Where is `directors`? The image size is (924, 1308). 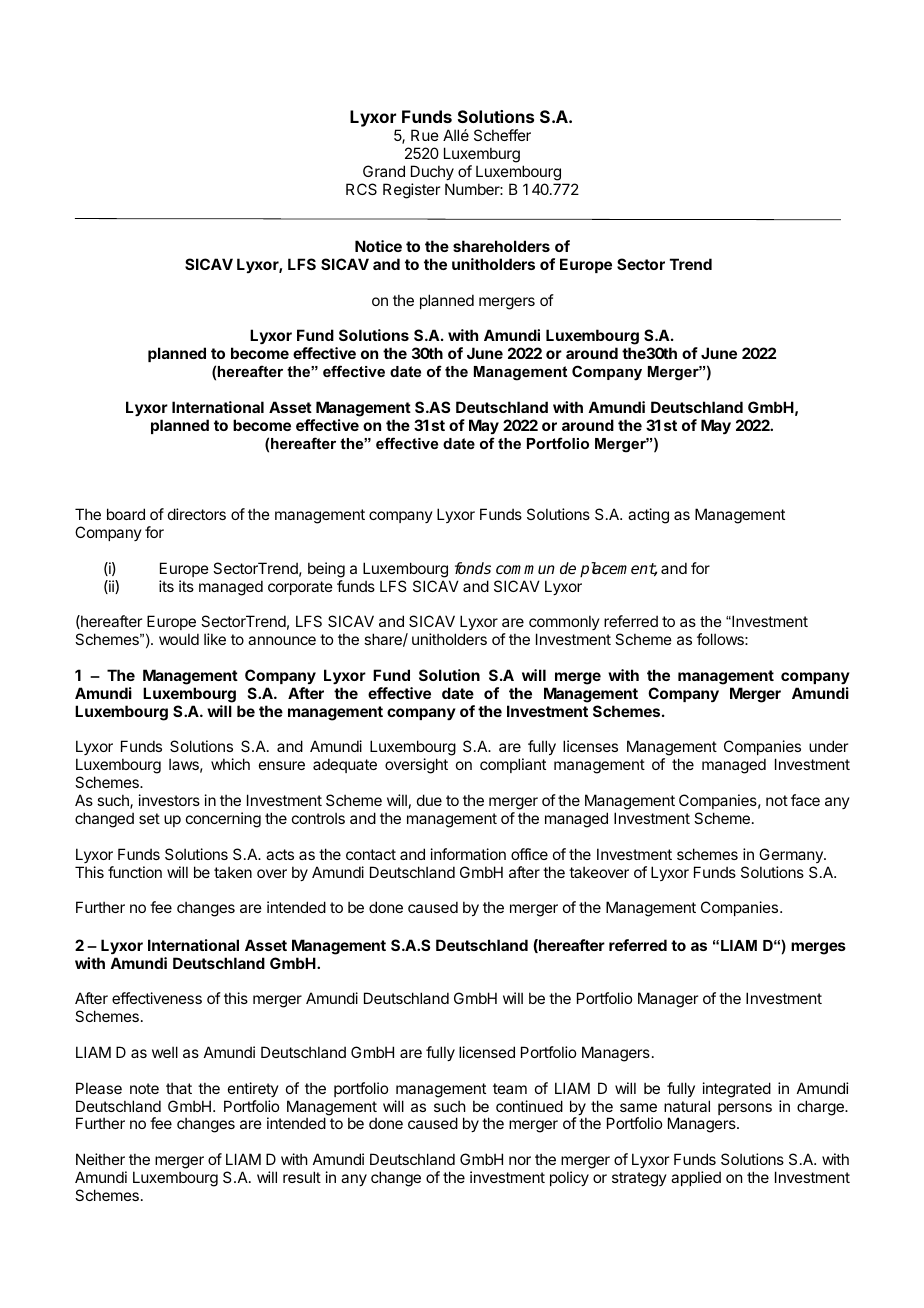
directors is located at coordinates (197, 514).
